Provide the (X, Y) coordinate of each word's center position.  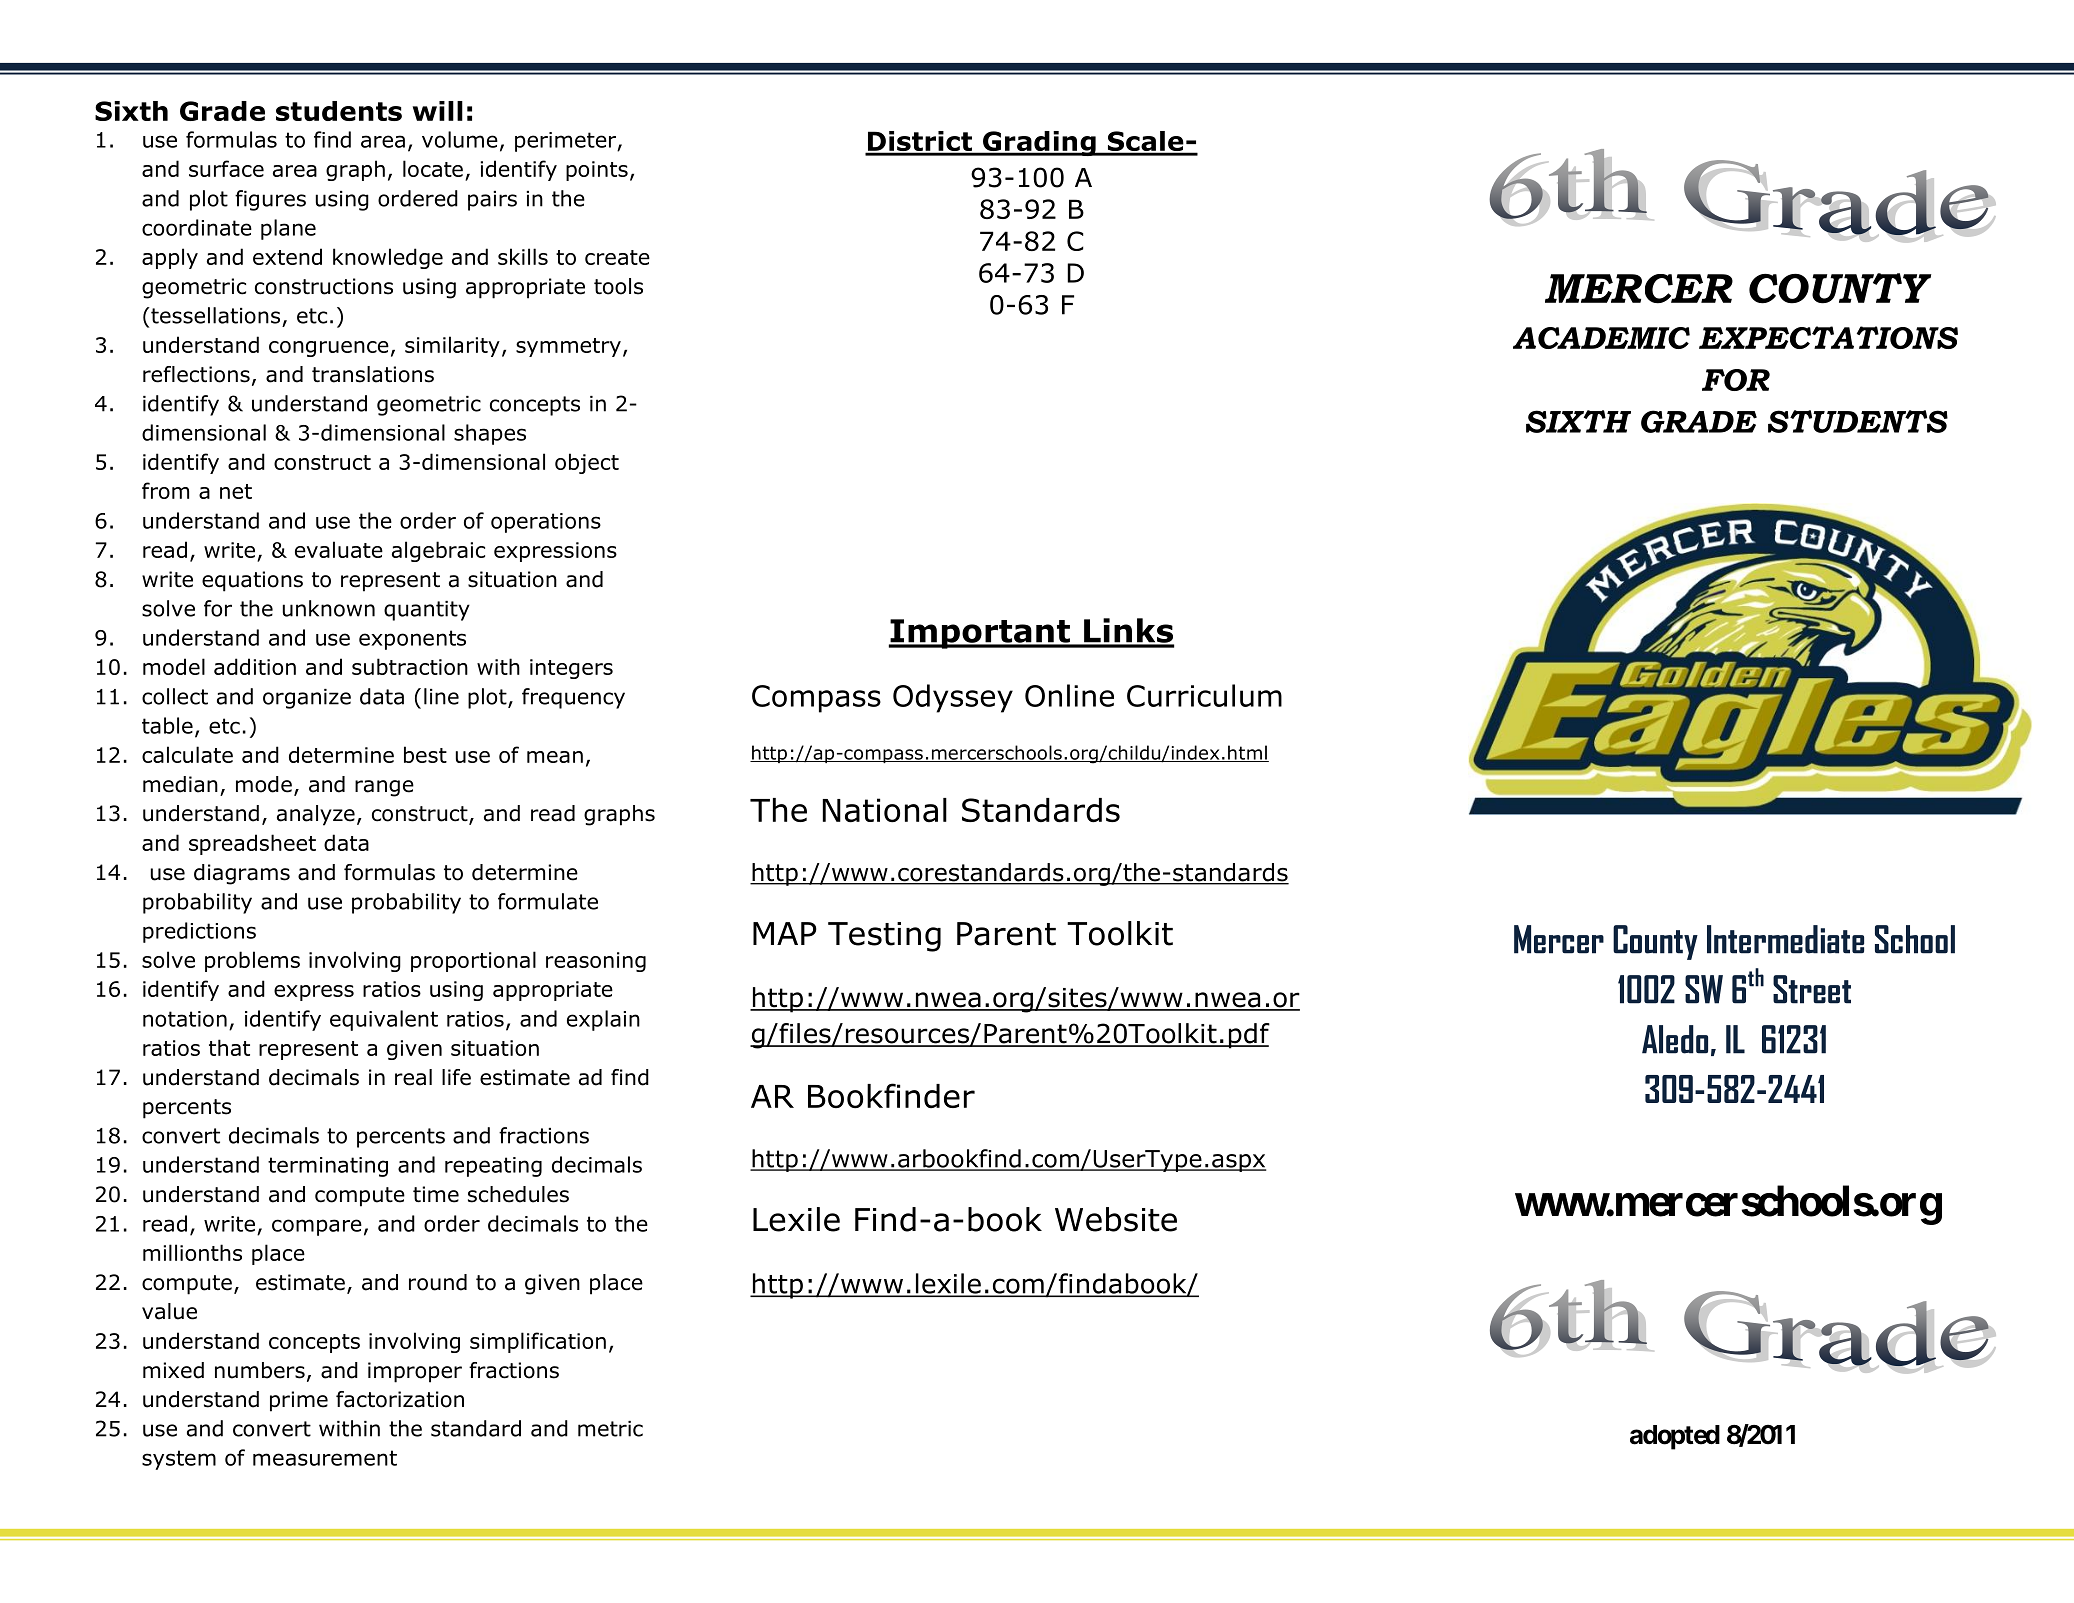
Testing (884, 937)
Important (980, 634)
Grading (1039, 143)
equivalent (384, 1020)
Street (1812, 989)
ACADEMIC (1601, 338)
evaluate (339, 549)
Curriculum (1204, 695)
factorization (400, 1399)
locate (433, 168)
